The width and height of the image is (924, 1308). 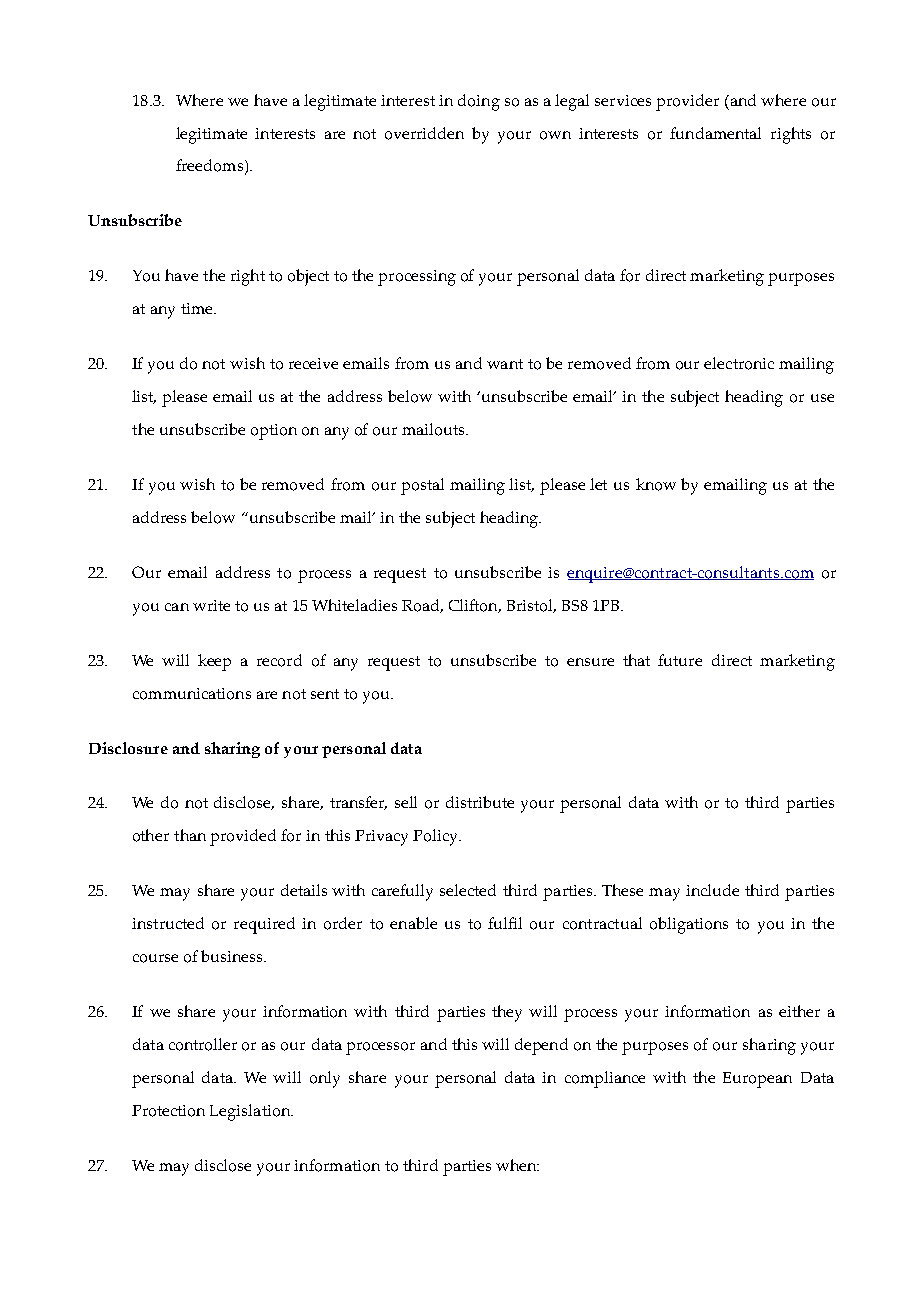 I want to click on know, so click(x=656, y=484).
